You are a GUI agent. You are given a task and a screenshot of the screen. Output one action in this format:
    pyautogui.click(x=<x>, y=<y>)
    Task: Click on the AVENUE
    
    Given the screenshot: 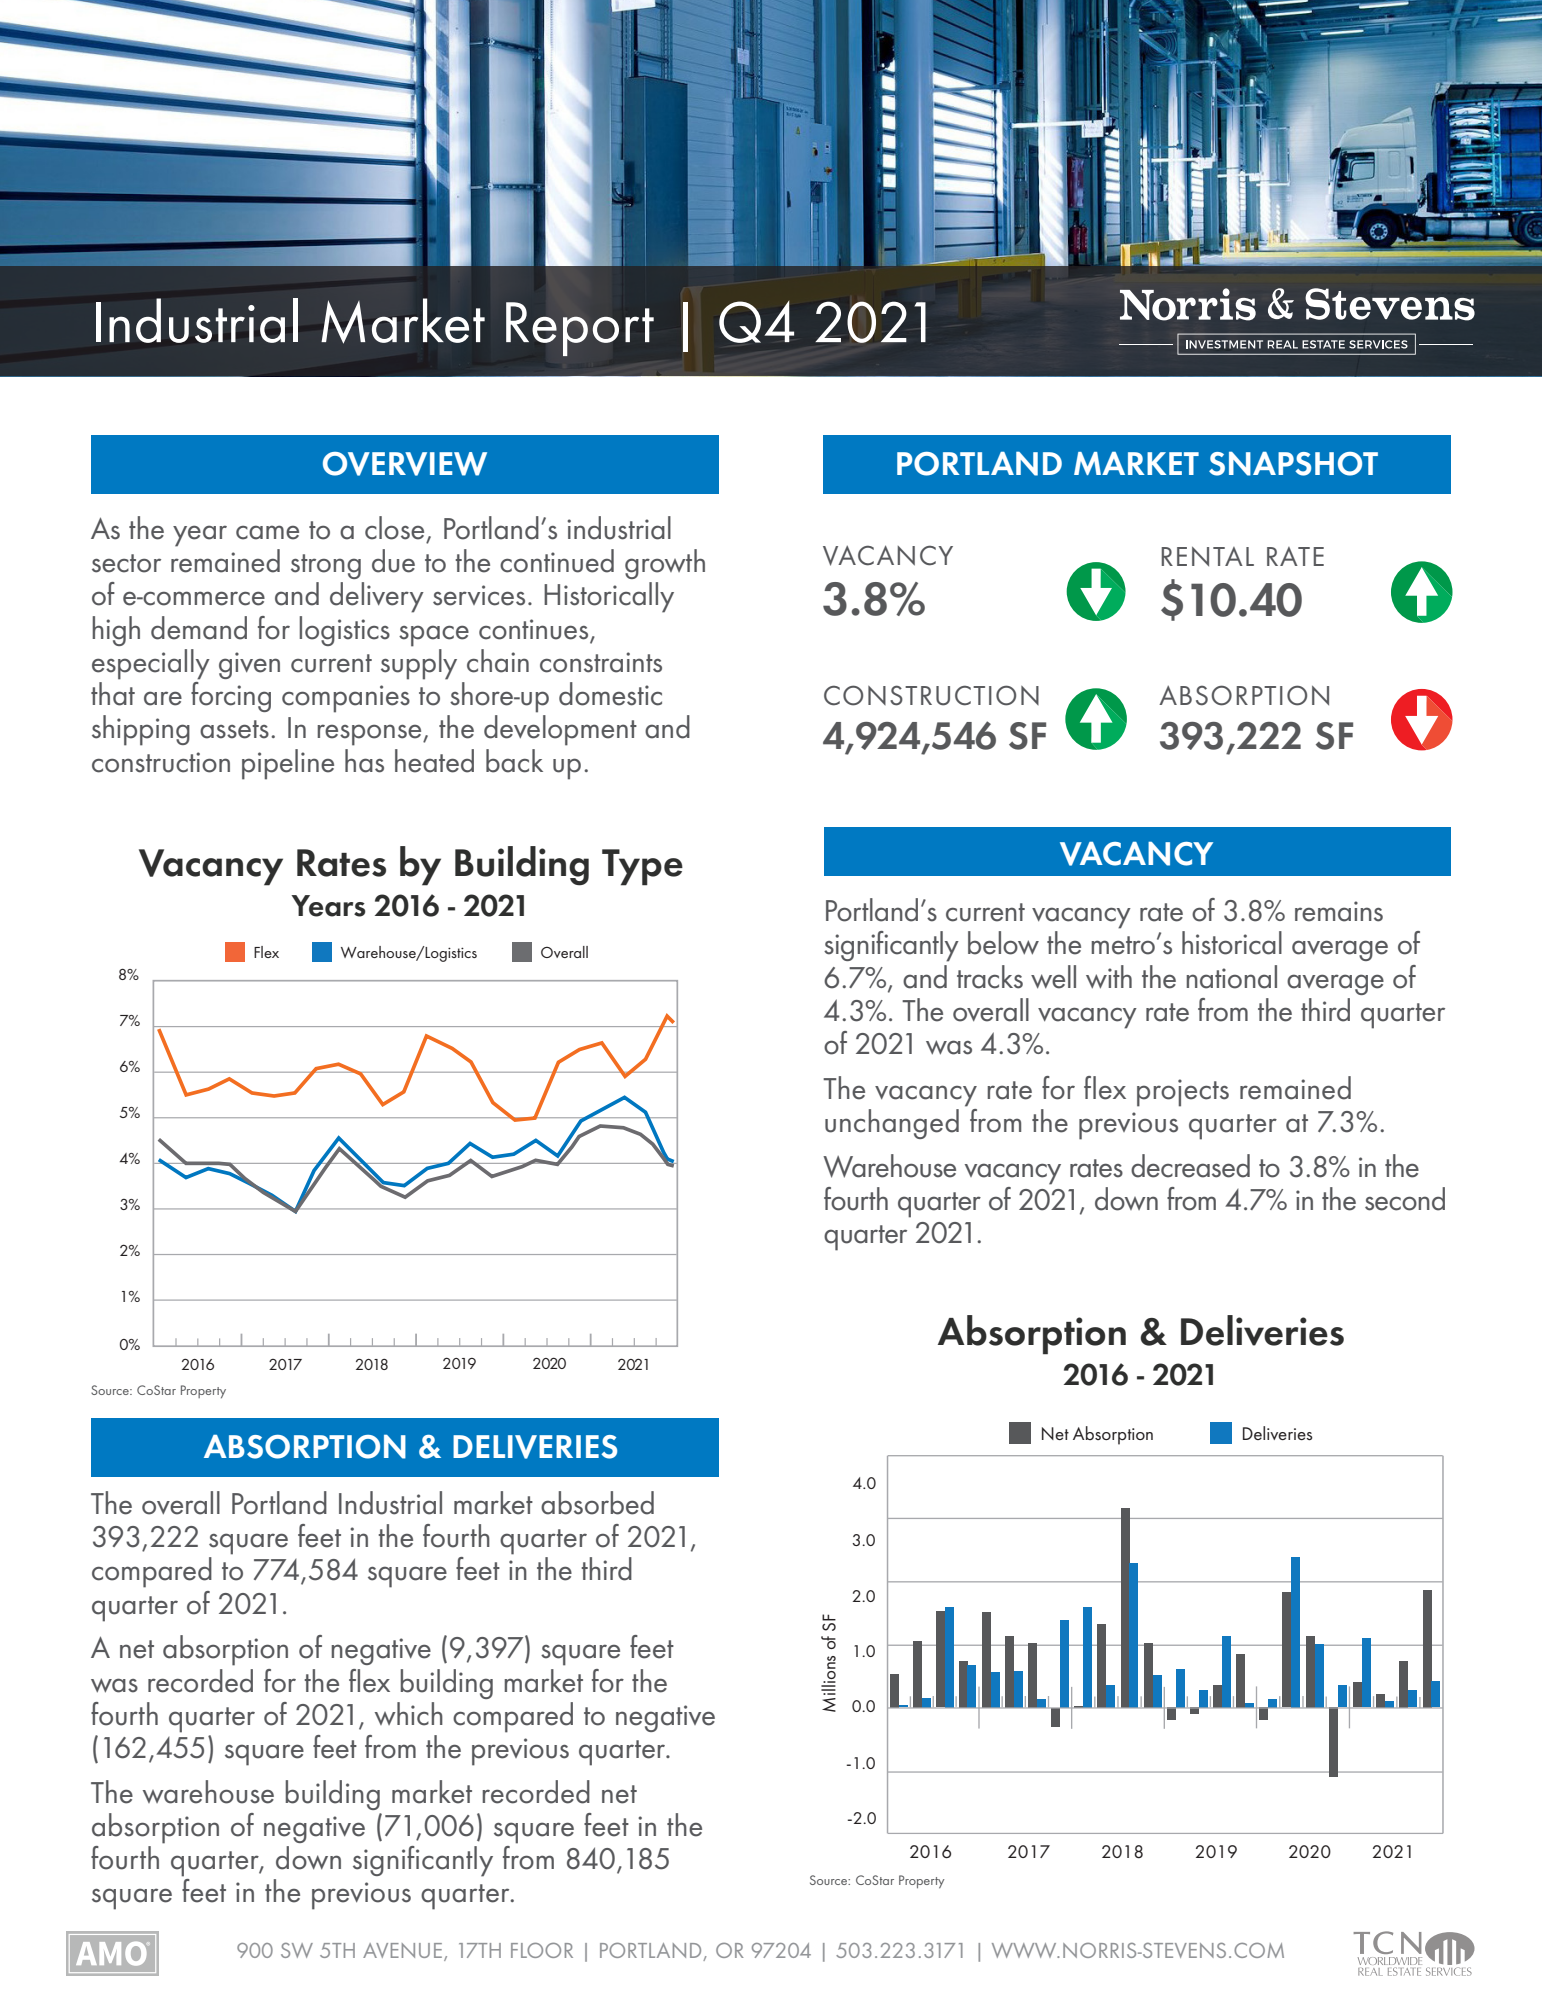 What is the action you would take?
    pyautogui.click(x=402, y=1950)
